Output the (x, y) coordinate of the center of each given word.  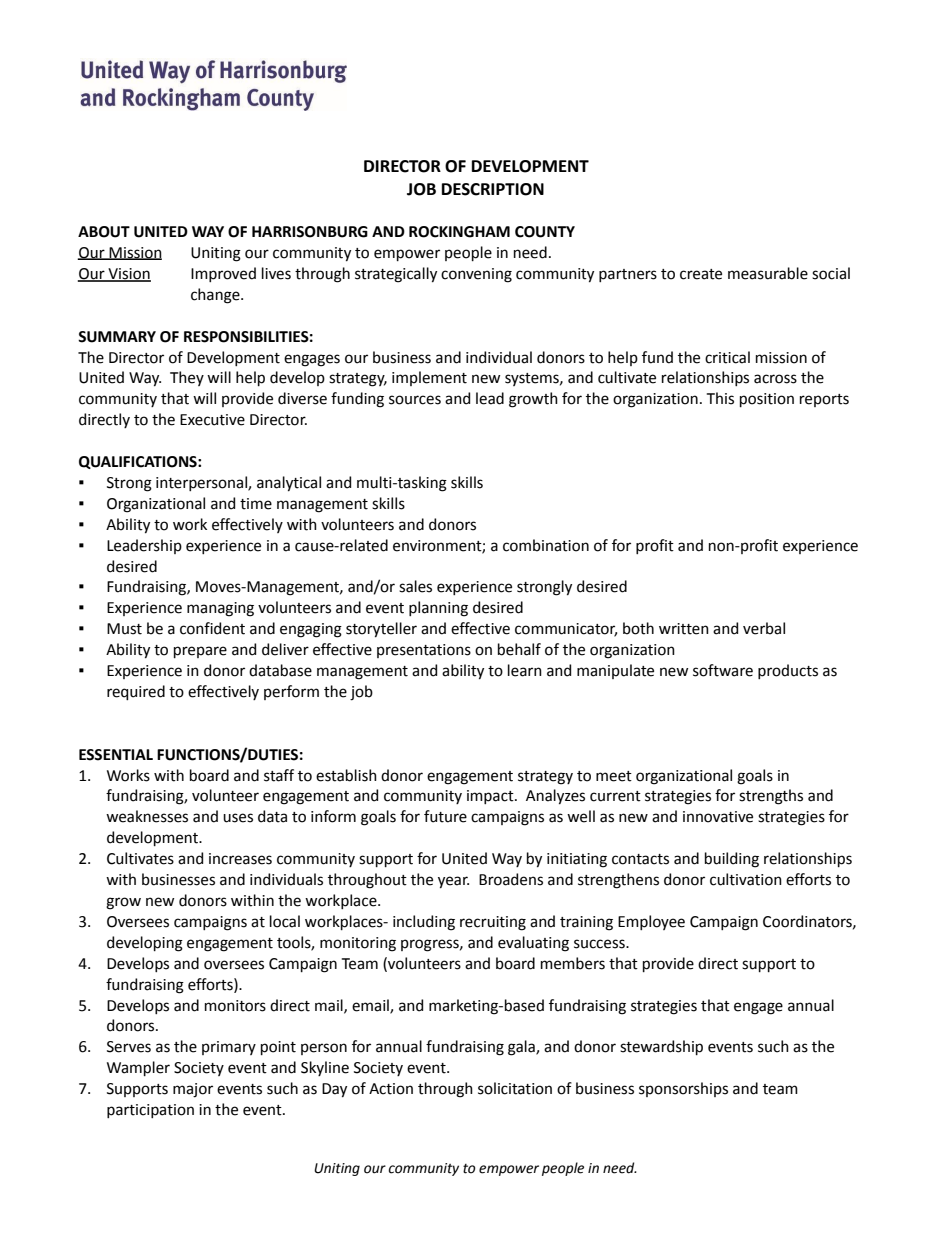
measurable (768, 273)
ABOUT (104, 232)
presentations (424, 651)
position (767, 400)
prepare (200, 652)
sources (415, 400)
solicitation (515, 1088)
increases (240, 859)
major (193, 1090)
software (723, 670)
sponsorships (683, 1089)
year (453, 882)
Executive (212, 420)
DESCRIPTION (493, 189)
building (732, 860)
